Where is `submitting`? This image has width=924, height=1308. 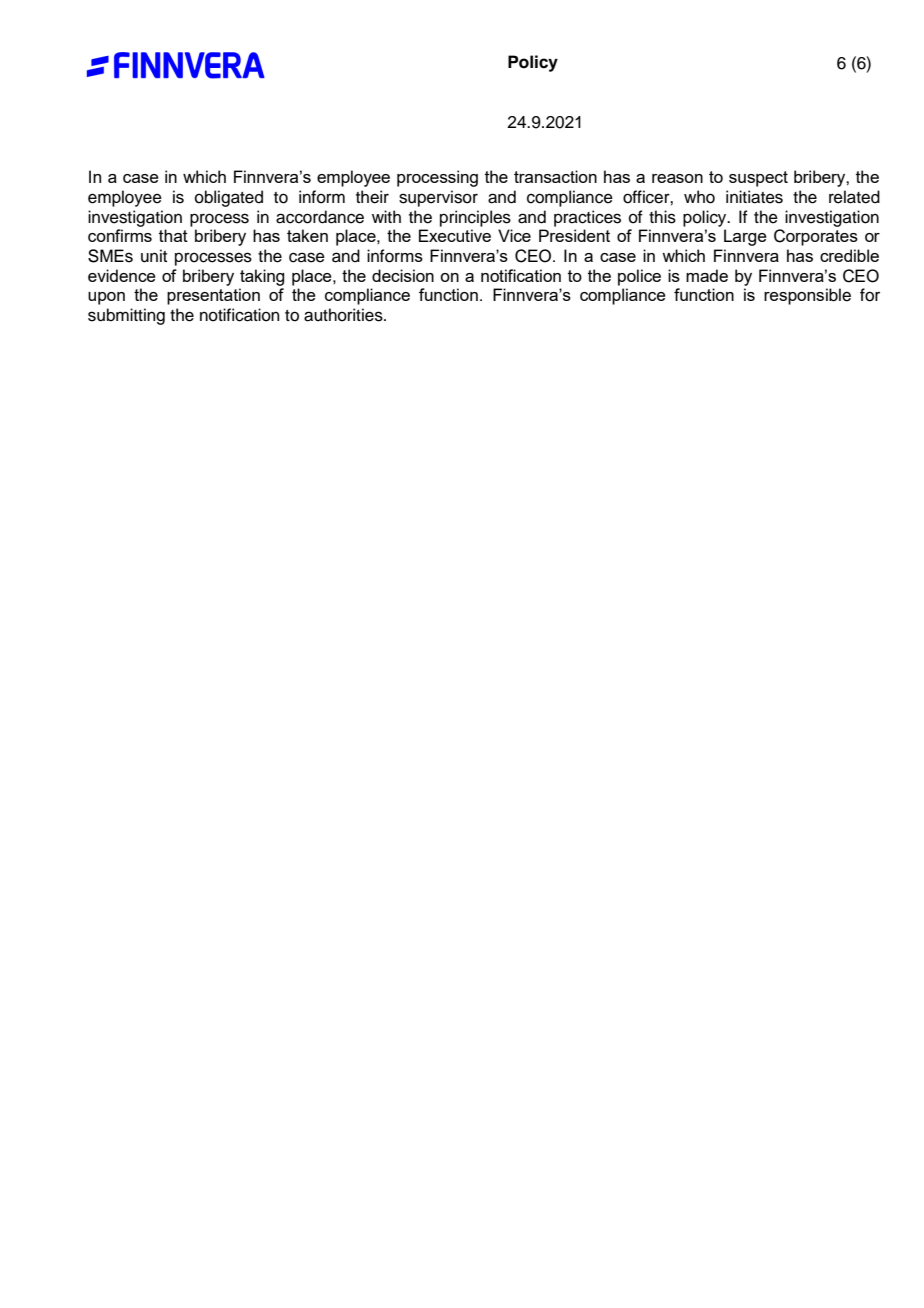
submitting is located at coordinates (126, 316).
